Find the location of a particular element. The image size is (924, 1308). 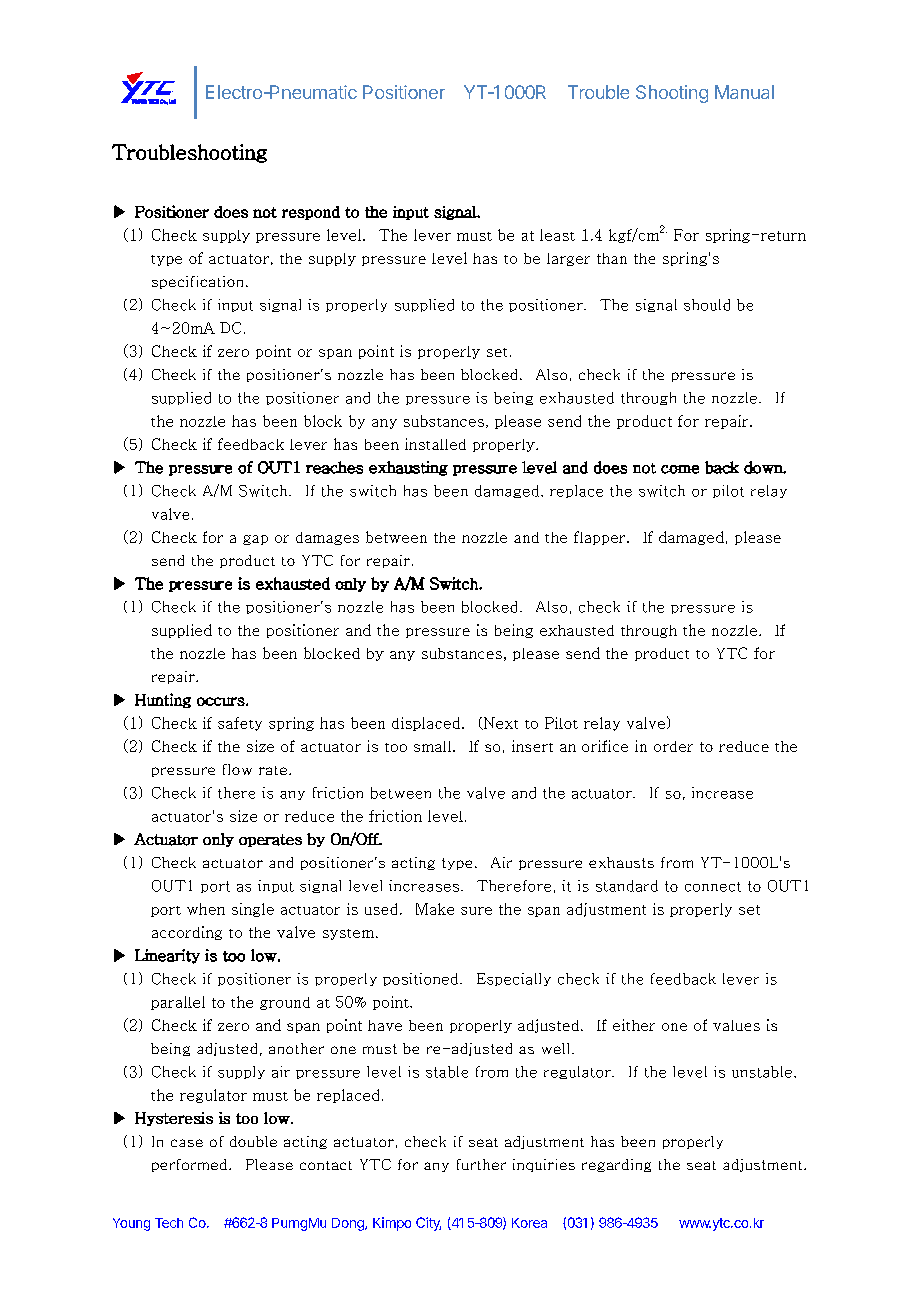

regarding is located at coordinates (616, 1165).
